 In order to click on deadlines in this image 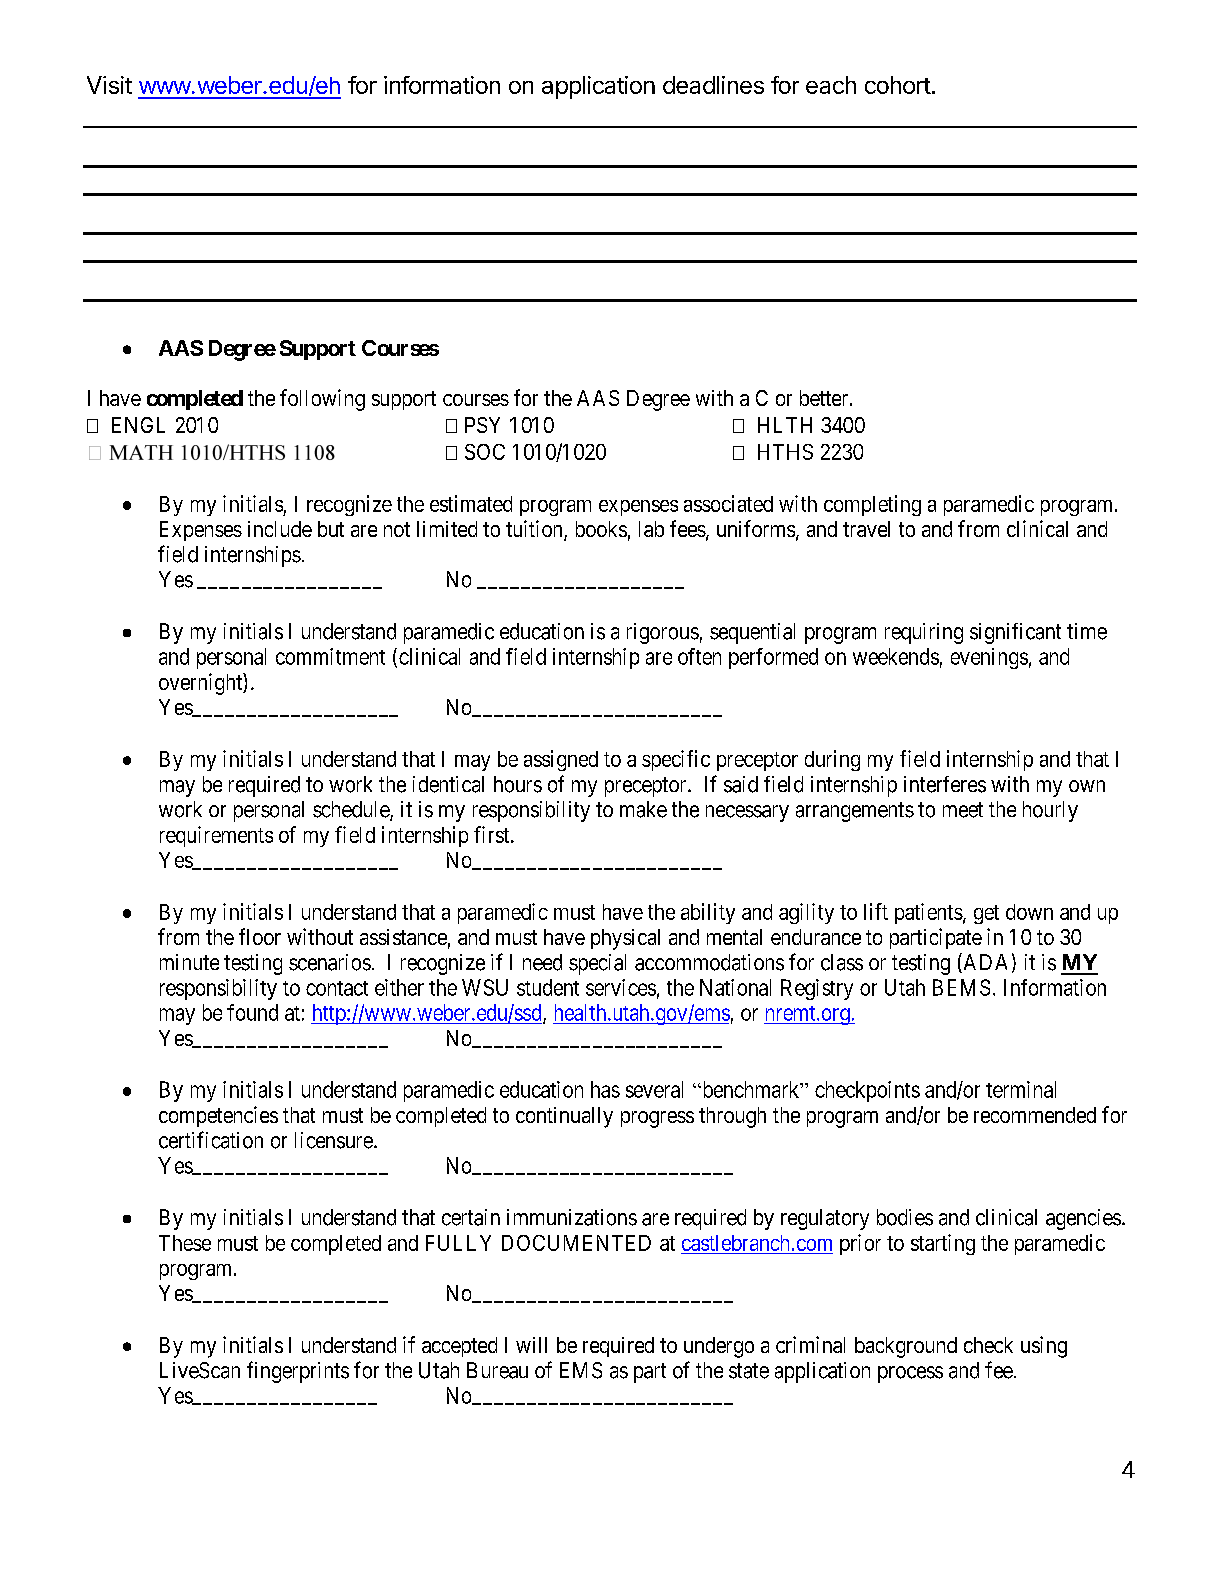, I will do `click(713, 85)`.
